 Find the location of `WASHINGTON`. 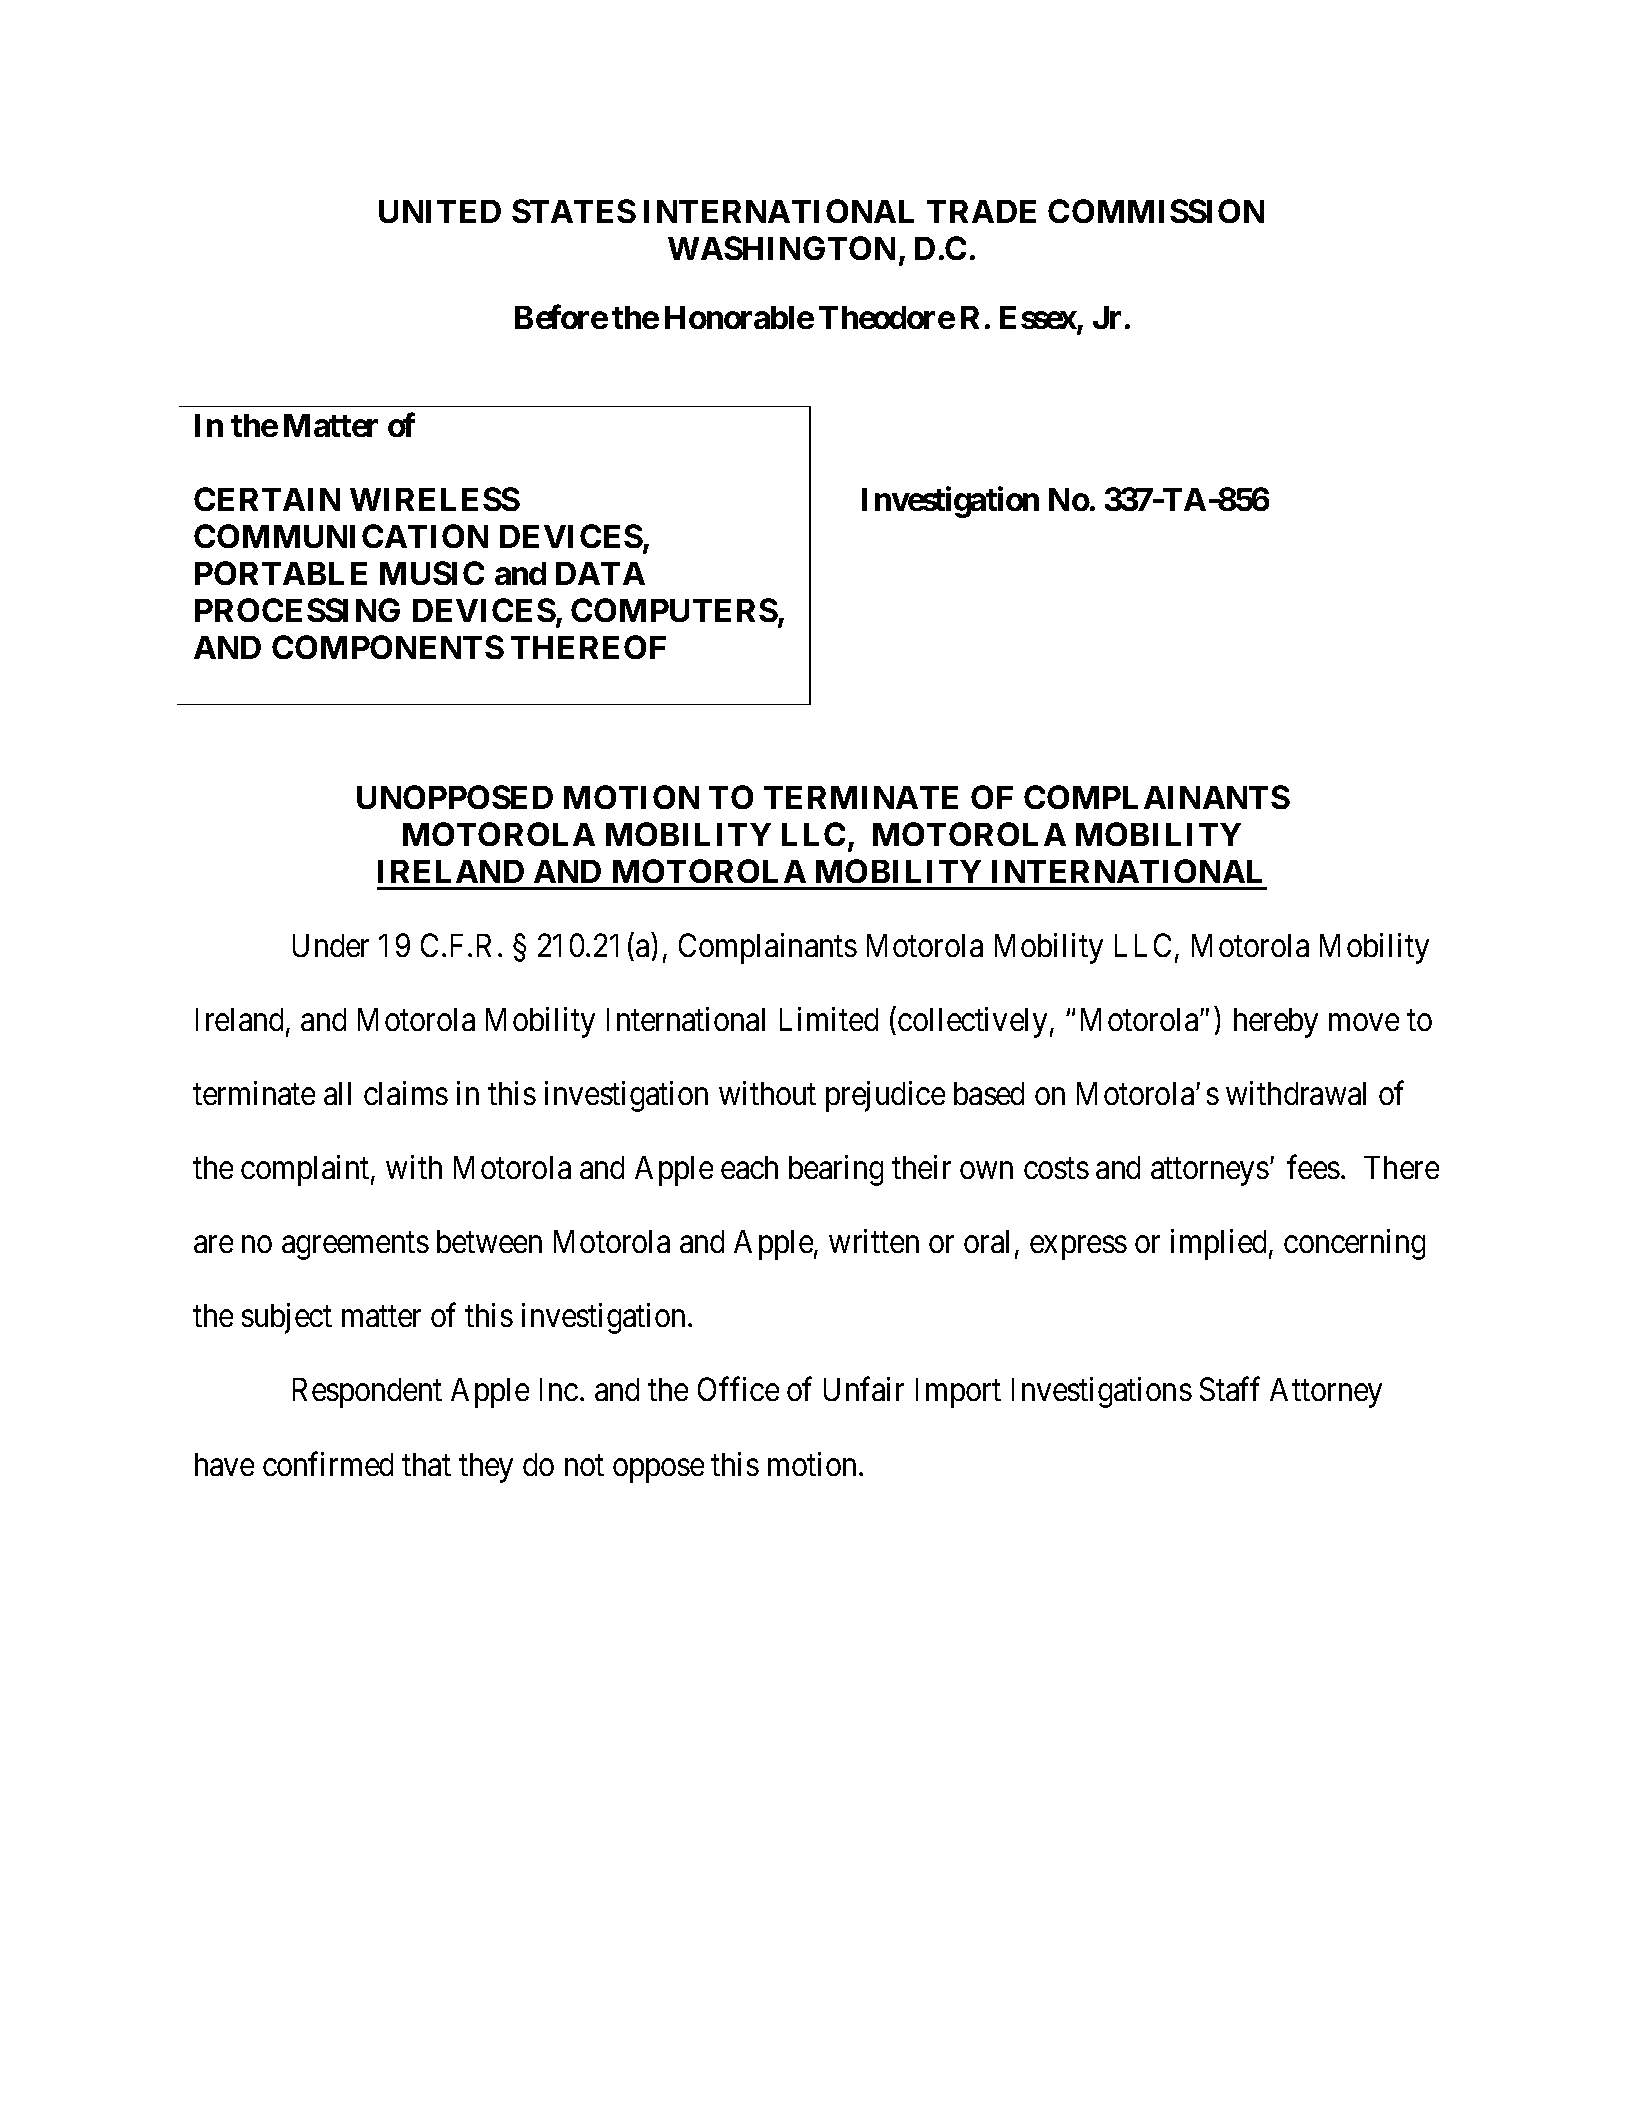

WASHINGTON is located at coordinates (781, 248).
